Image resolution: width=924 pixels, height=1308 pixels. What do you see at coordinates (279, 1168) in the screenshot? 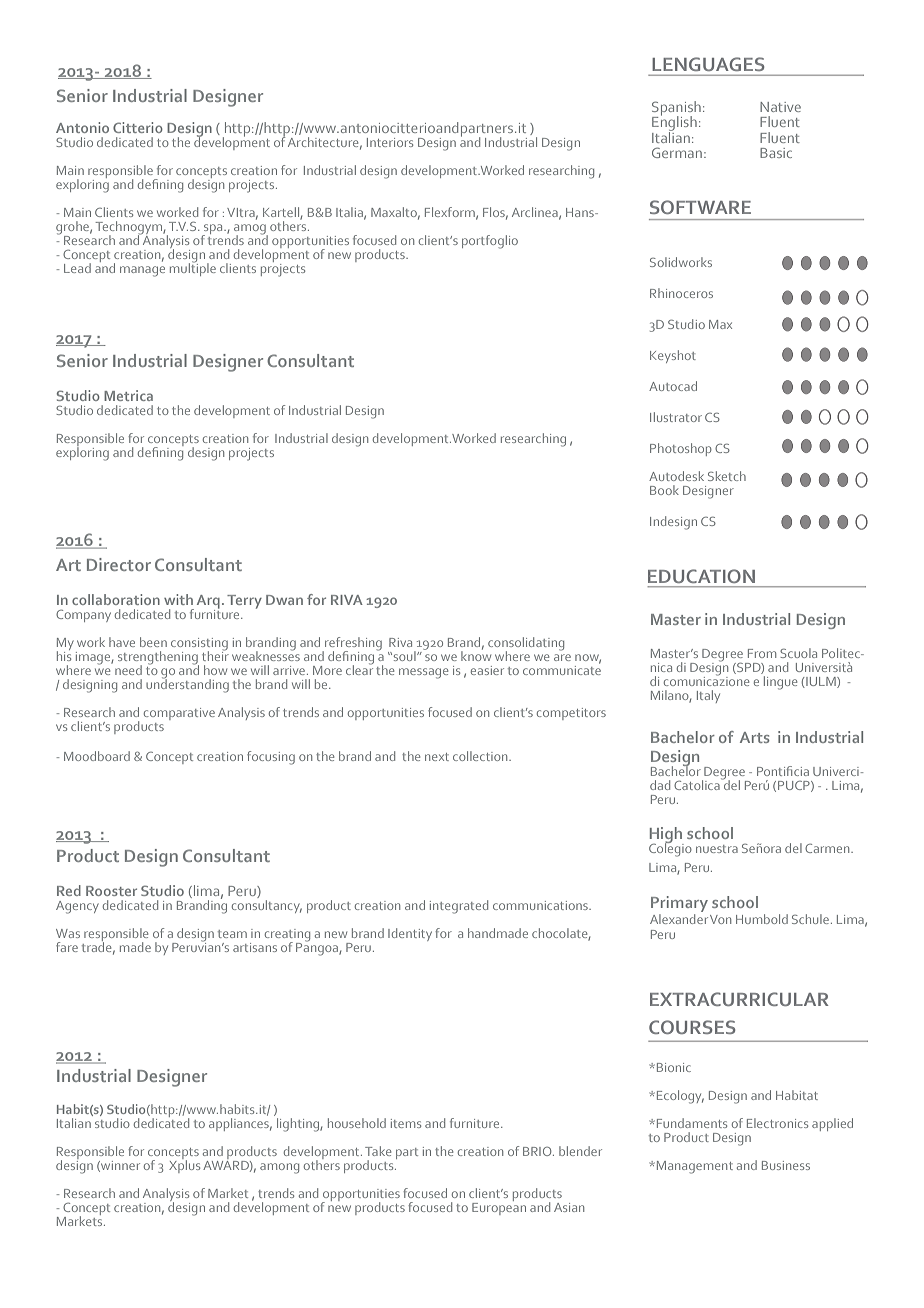
I see `among` at bounding box center [279, 1168].
